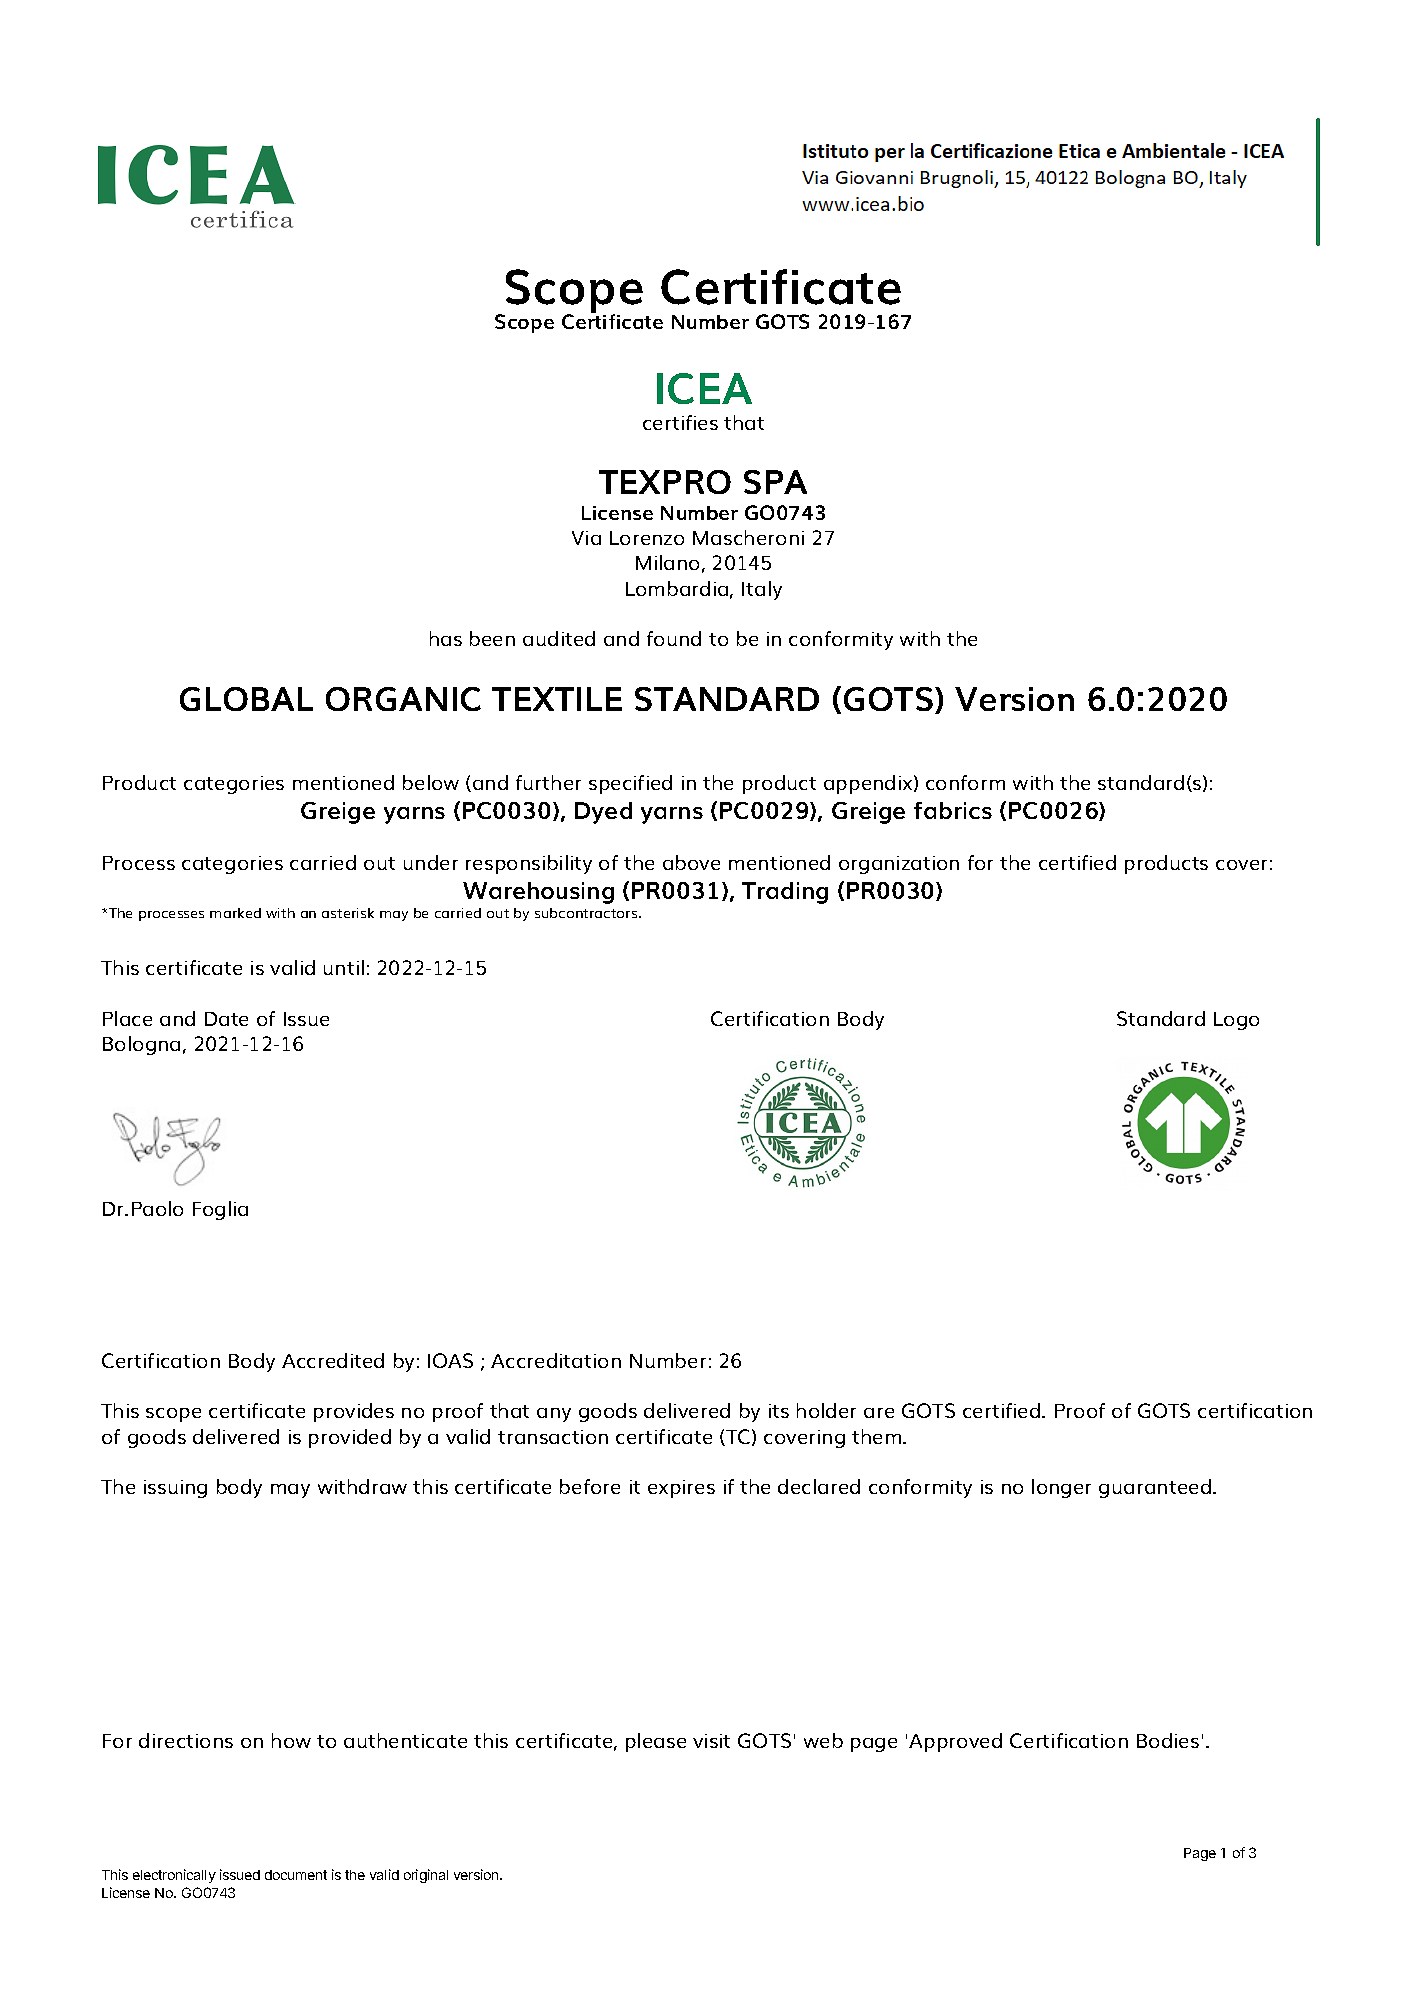 The height and width of the screenshot is (2009, 1421). Describe the element at coordinates (681, 1489) in the screenshot. I see `expires` at that location.
